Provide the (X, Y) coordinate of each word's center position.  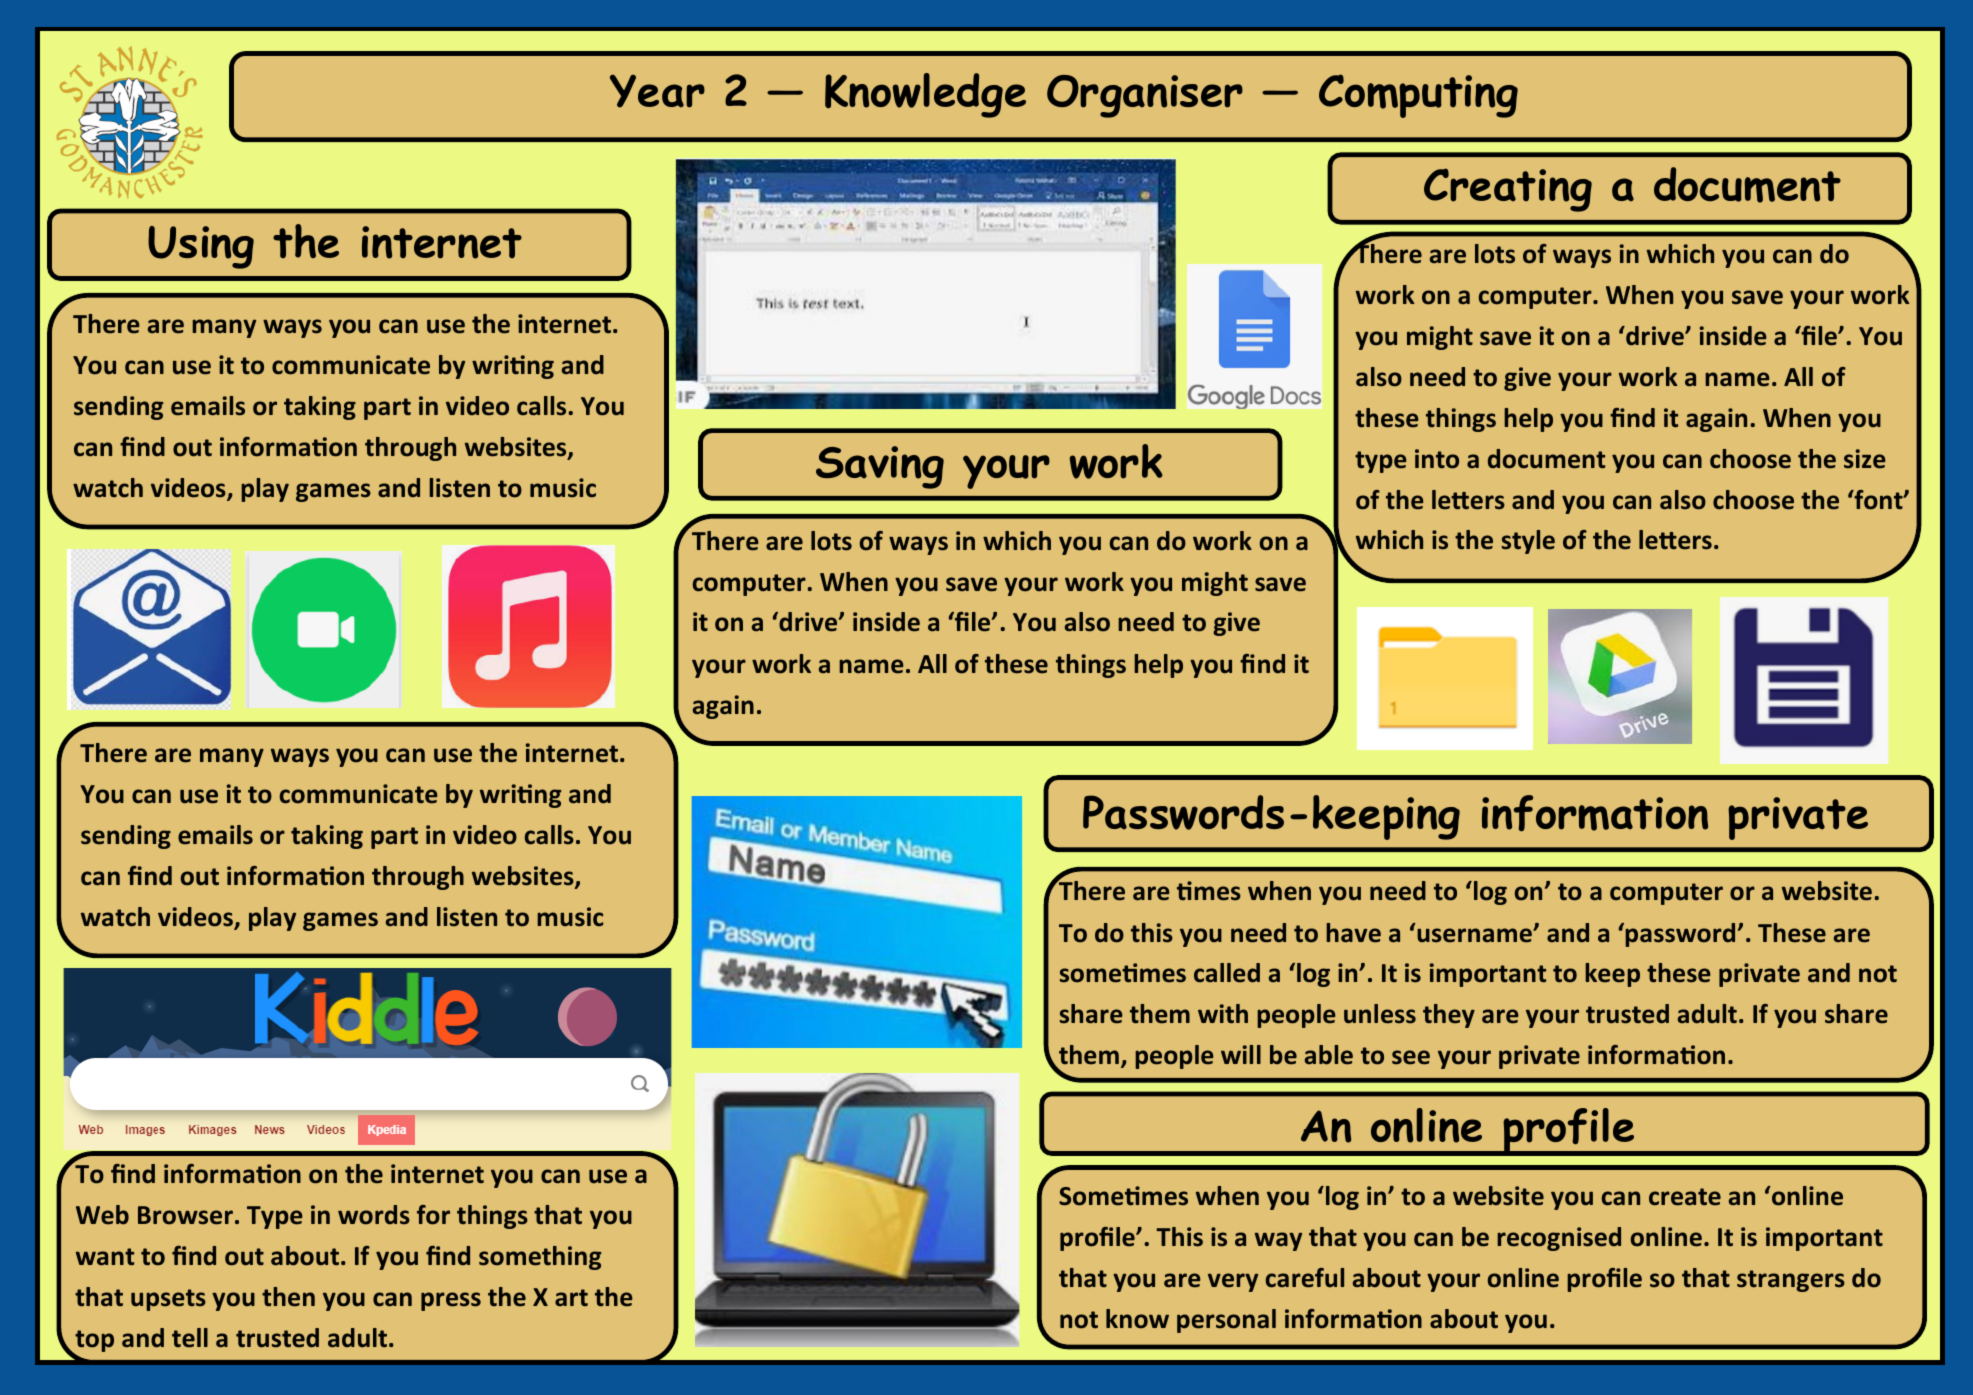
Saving (880, 467)
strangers (1791, 1281)
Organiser (1145, 96)
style (1528, 542)
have (1353, 933)
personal (1226, 1321)
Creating (1508, 190)
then (288, 1297)
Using (201, 247)
